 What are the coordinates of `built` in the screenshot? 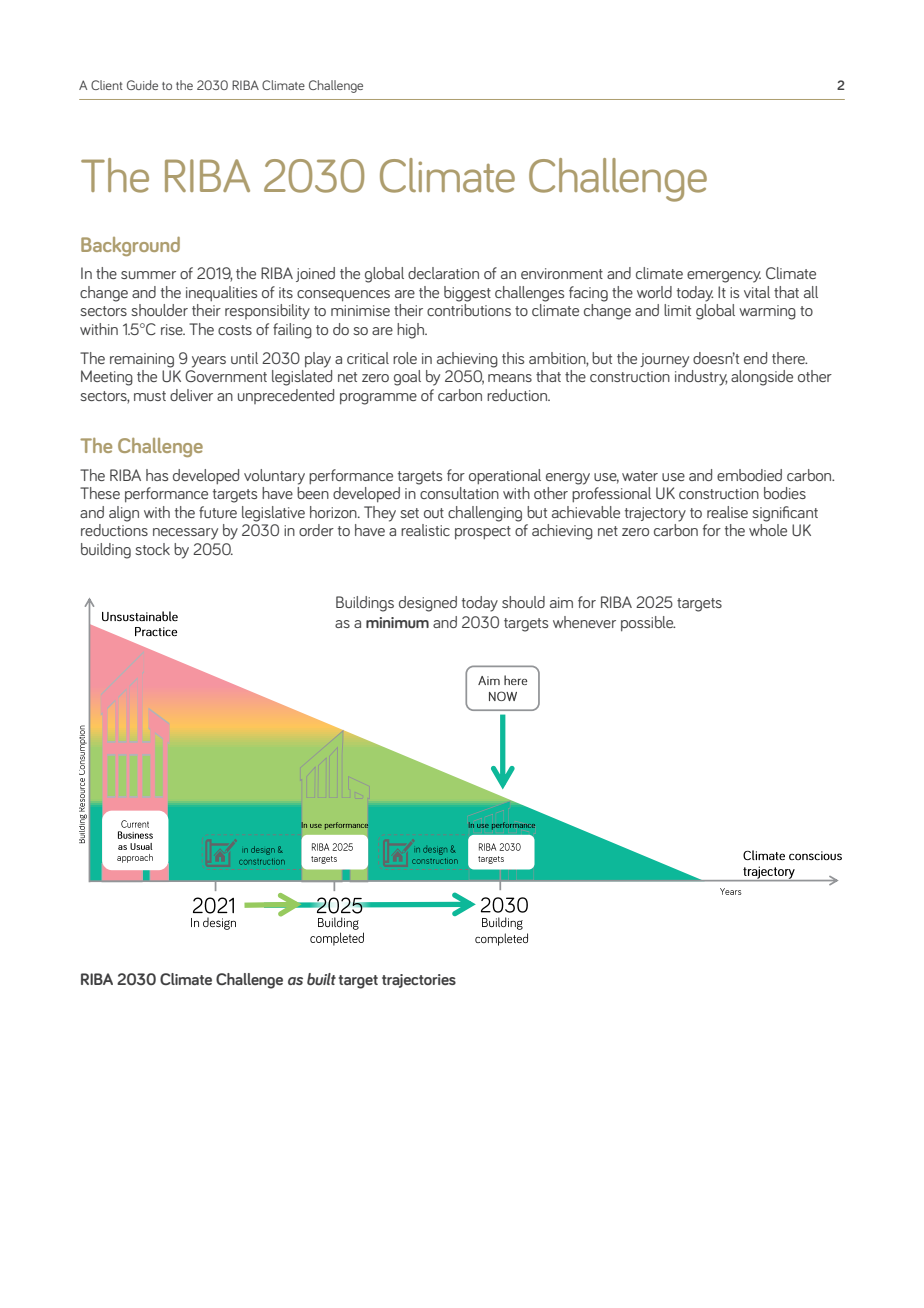 It's located at (321, 979).
